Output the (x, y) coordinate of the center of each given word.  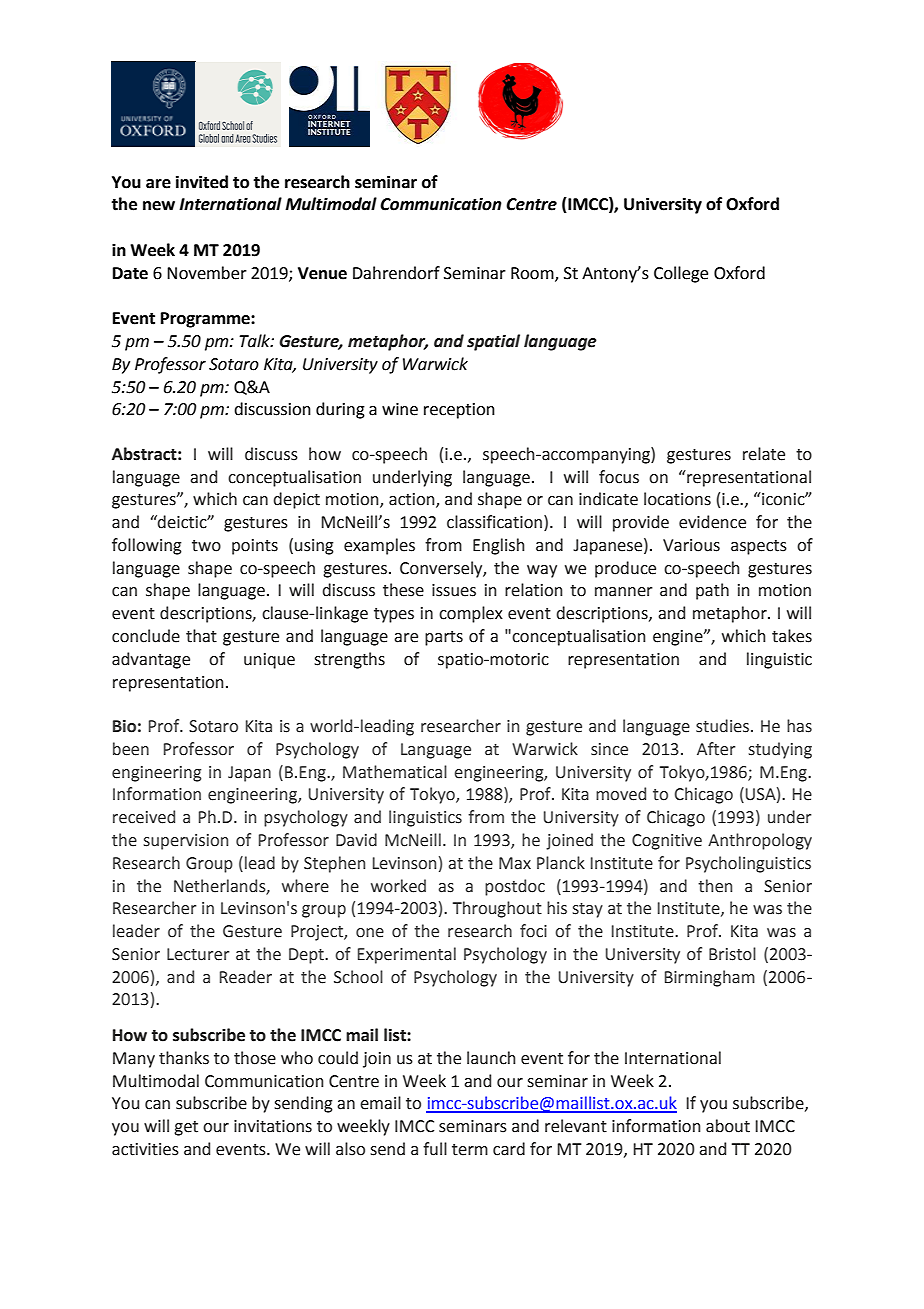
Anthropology (760, 841)
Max (515, 863)
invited (202, 182)
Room (533, 274)
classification (494, 522)
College (681, 274)
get (186, 1128)
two (206, 546)
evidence (712, 522)
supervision (186, 842)
